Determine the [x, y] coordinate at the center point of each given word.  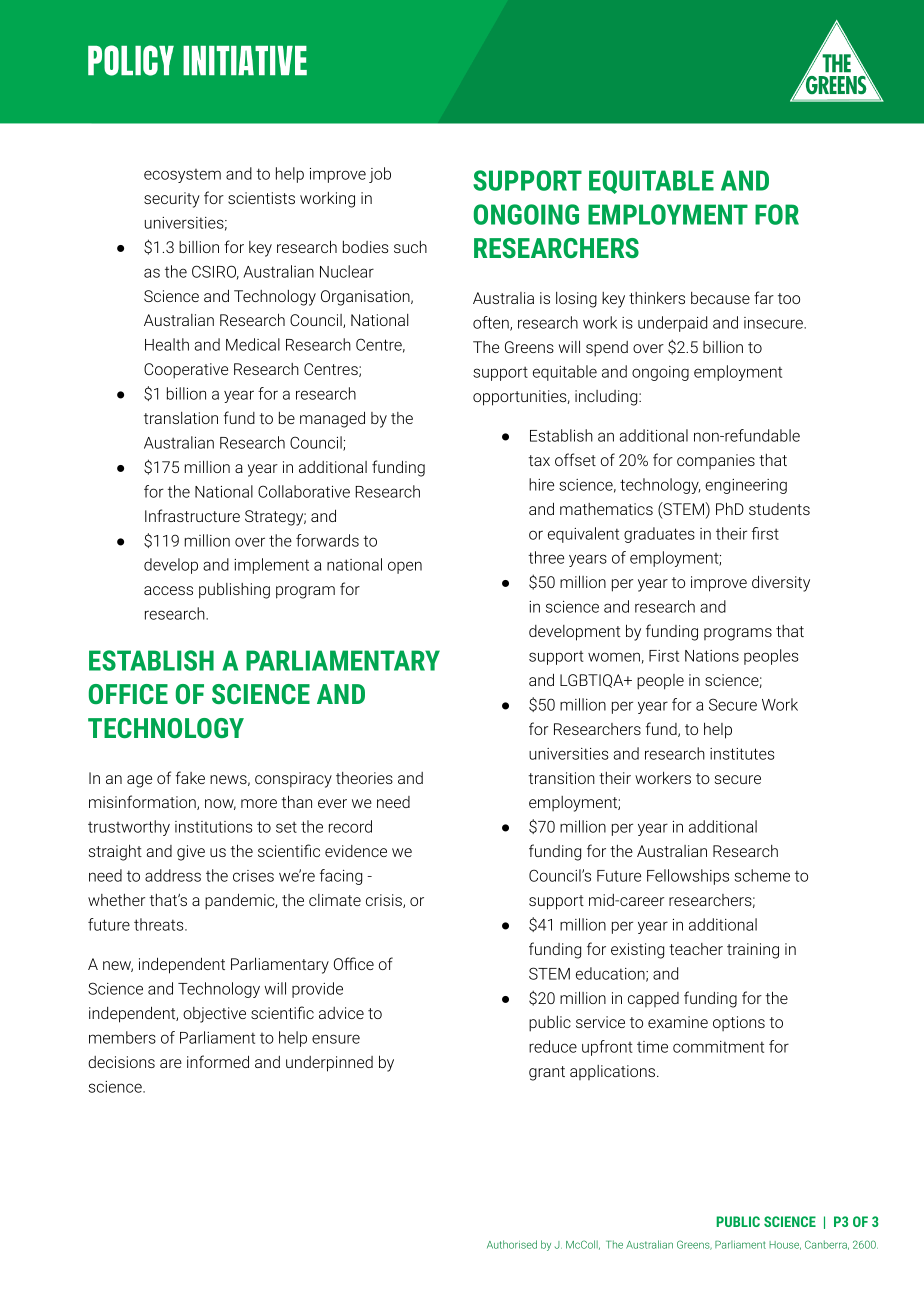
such [410, 247]
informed [218, 1061]
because [720, 298]
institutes [742, 754]
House [785, 1245]
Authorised [512, 1244]
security [172, 200]
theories [364, 778]
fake [190, 777]
